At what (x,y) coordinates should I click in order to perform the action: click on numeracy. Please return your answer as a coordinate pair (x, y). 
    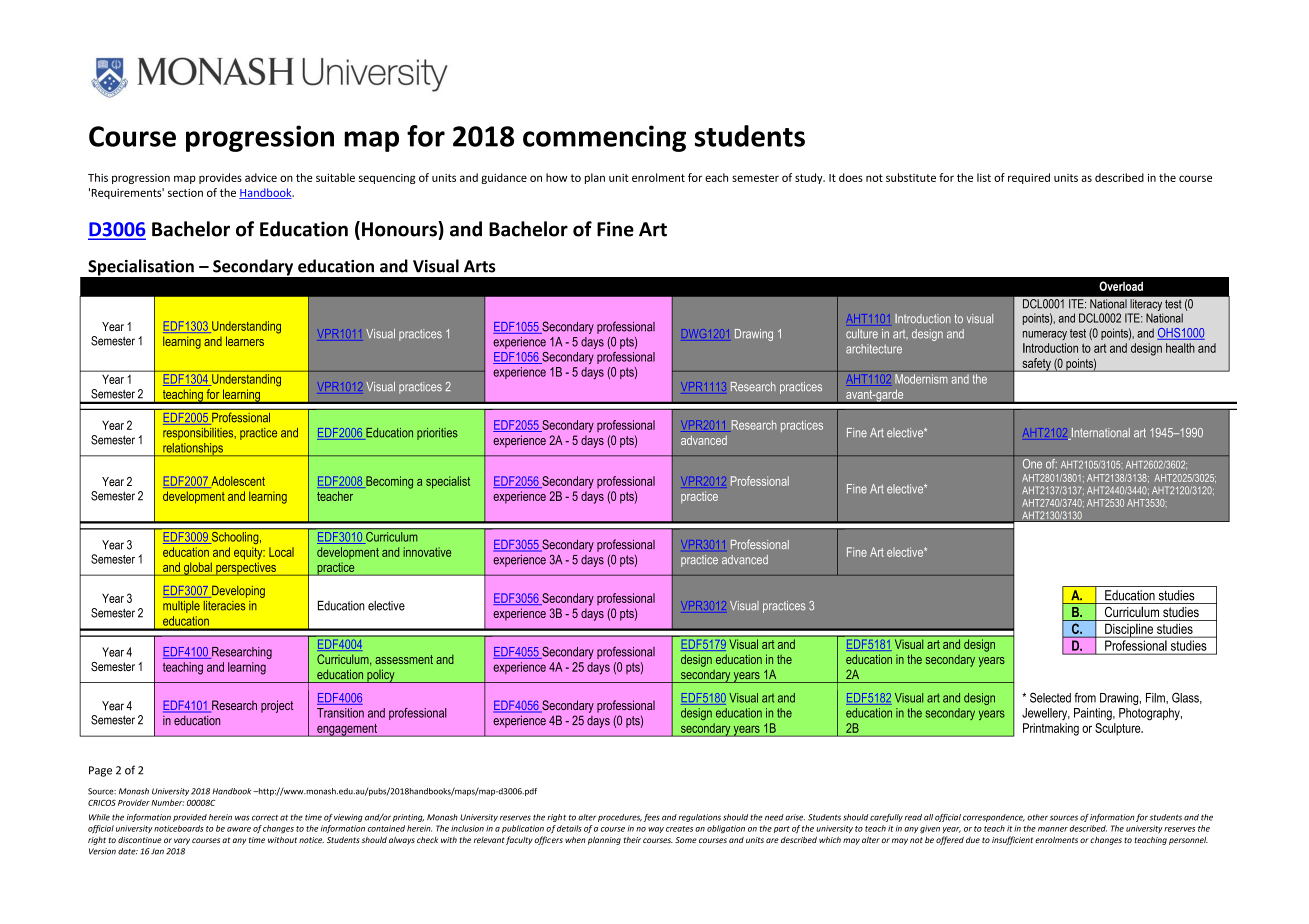
    Looking at the image, I should click on (1045, 335).
